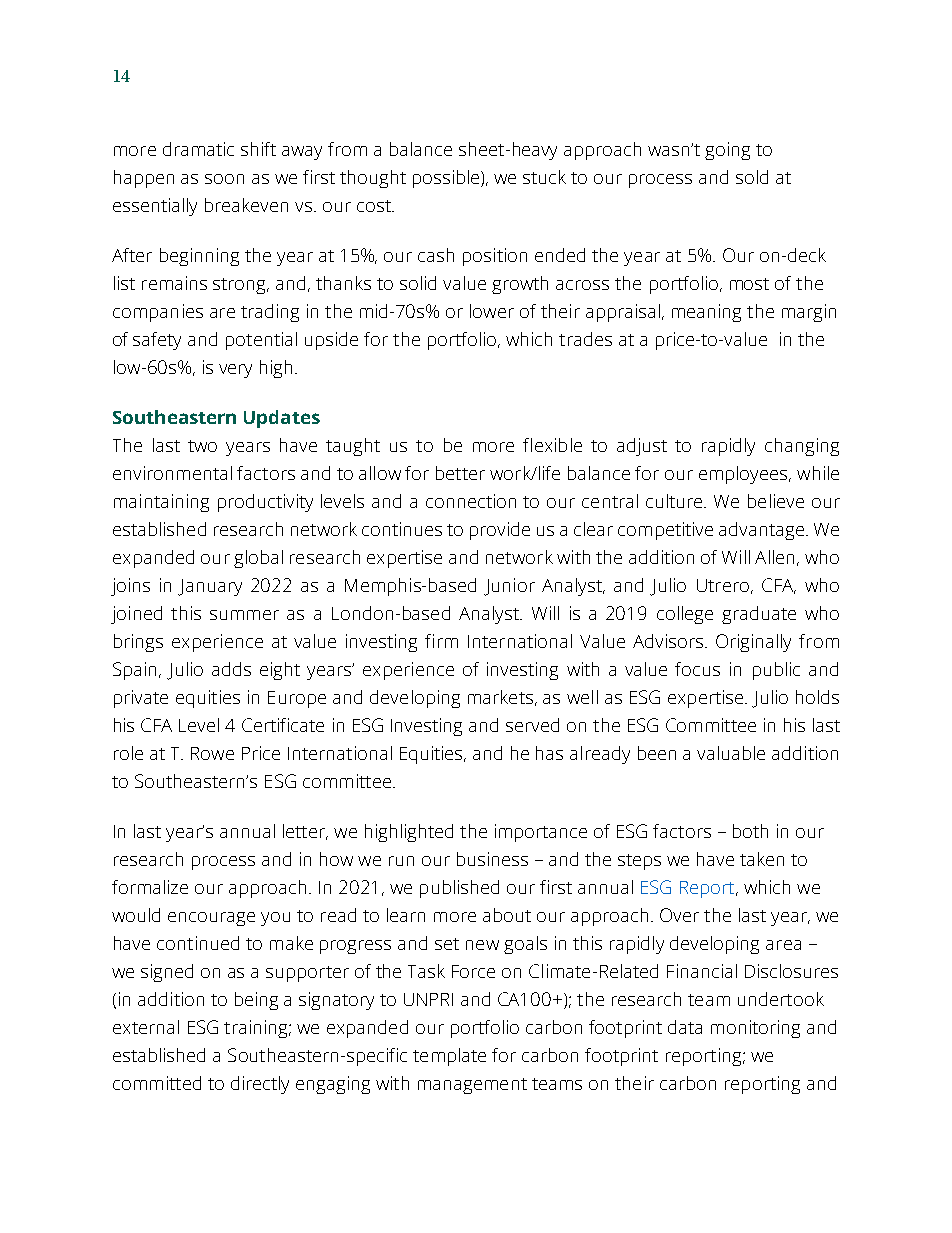 The width and height of the screenshot is (952, 1233). I want to click on soon, so click(224, 179).
